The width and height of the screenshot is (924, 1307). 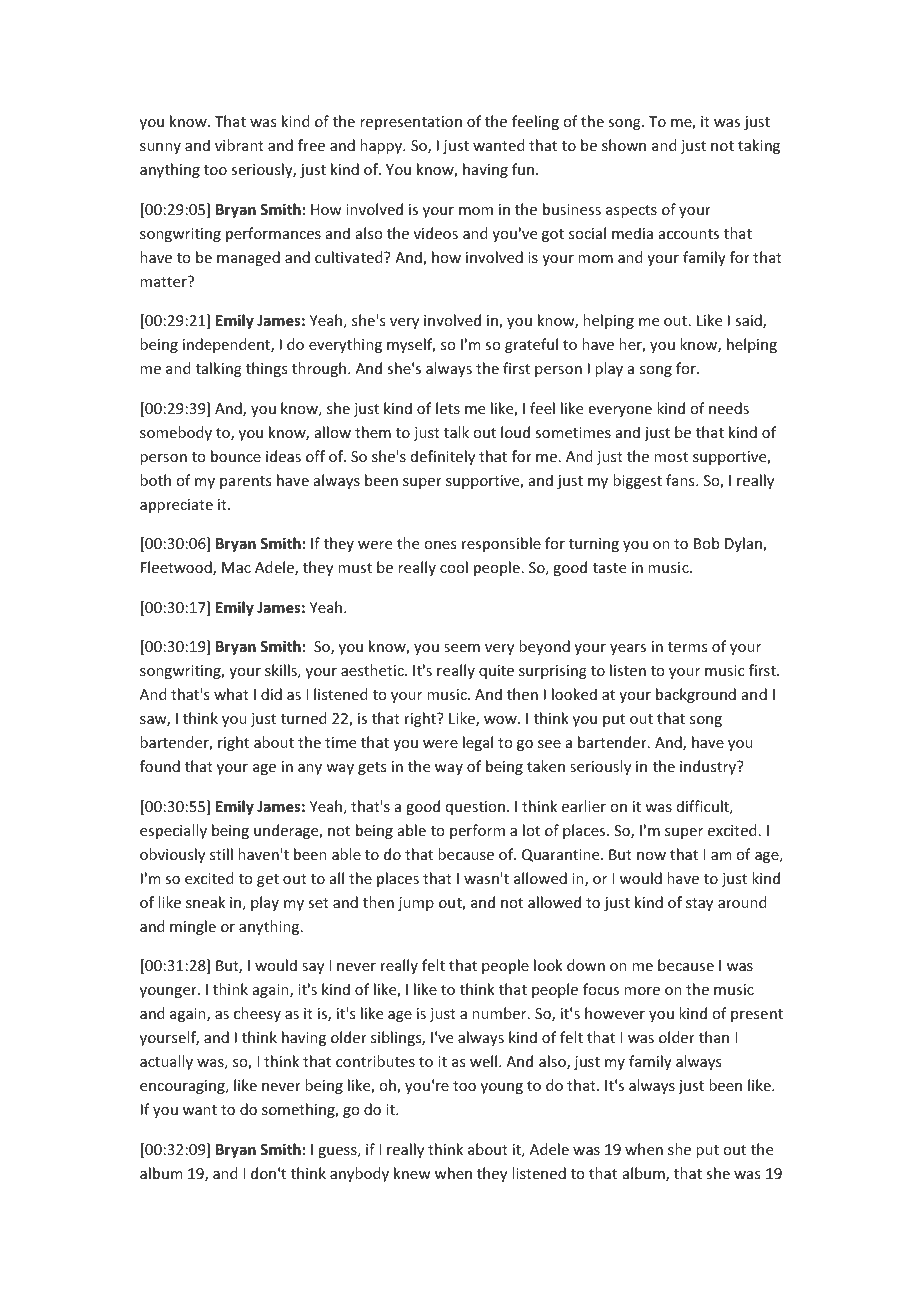 What do you see at coordinates (448, 408) in the screenshot?
I see `lets` at bounding box center [448, 408].
